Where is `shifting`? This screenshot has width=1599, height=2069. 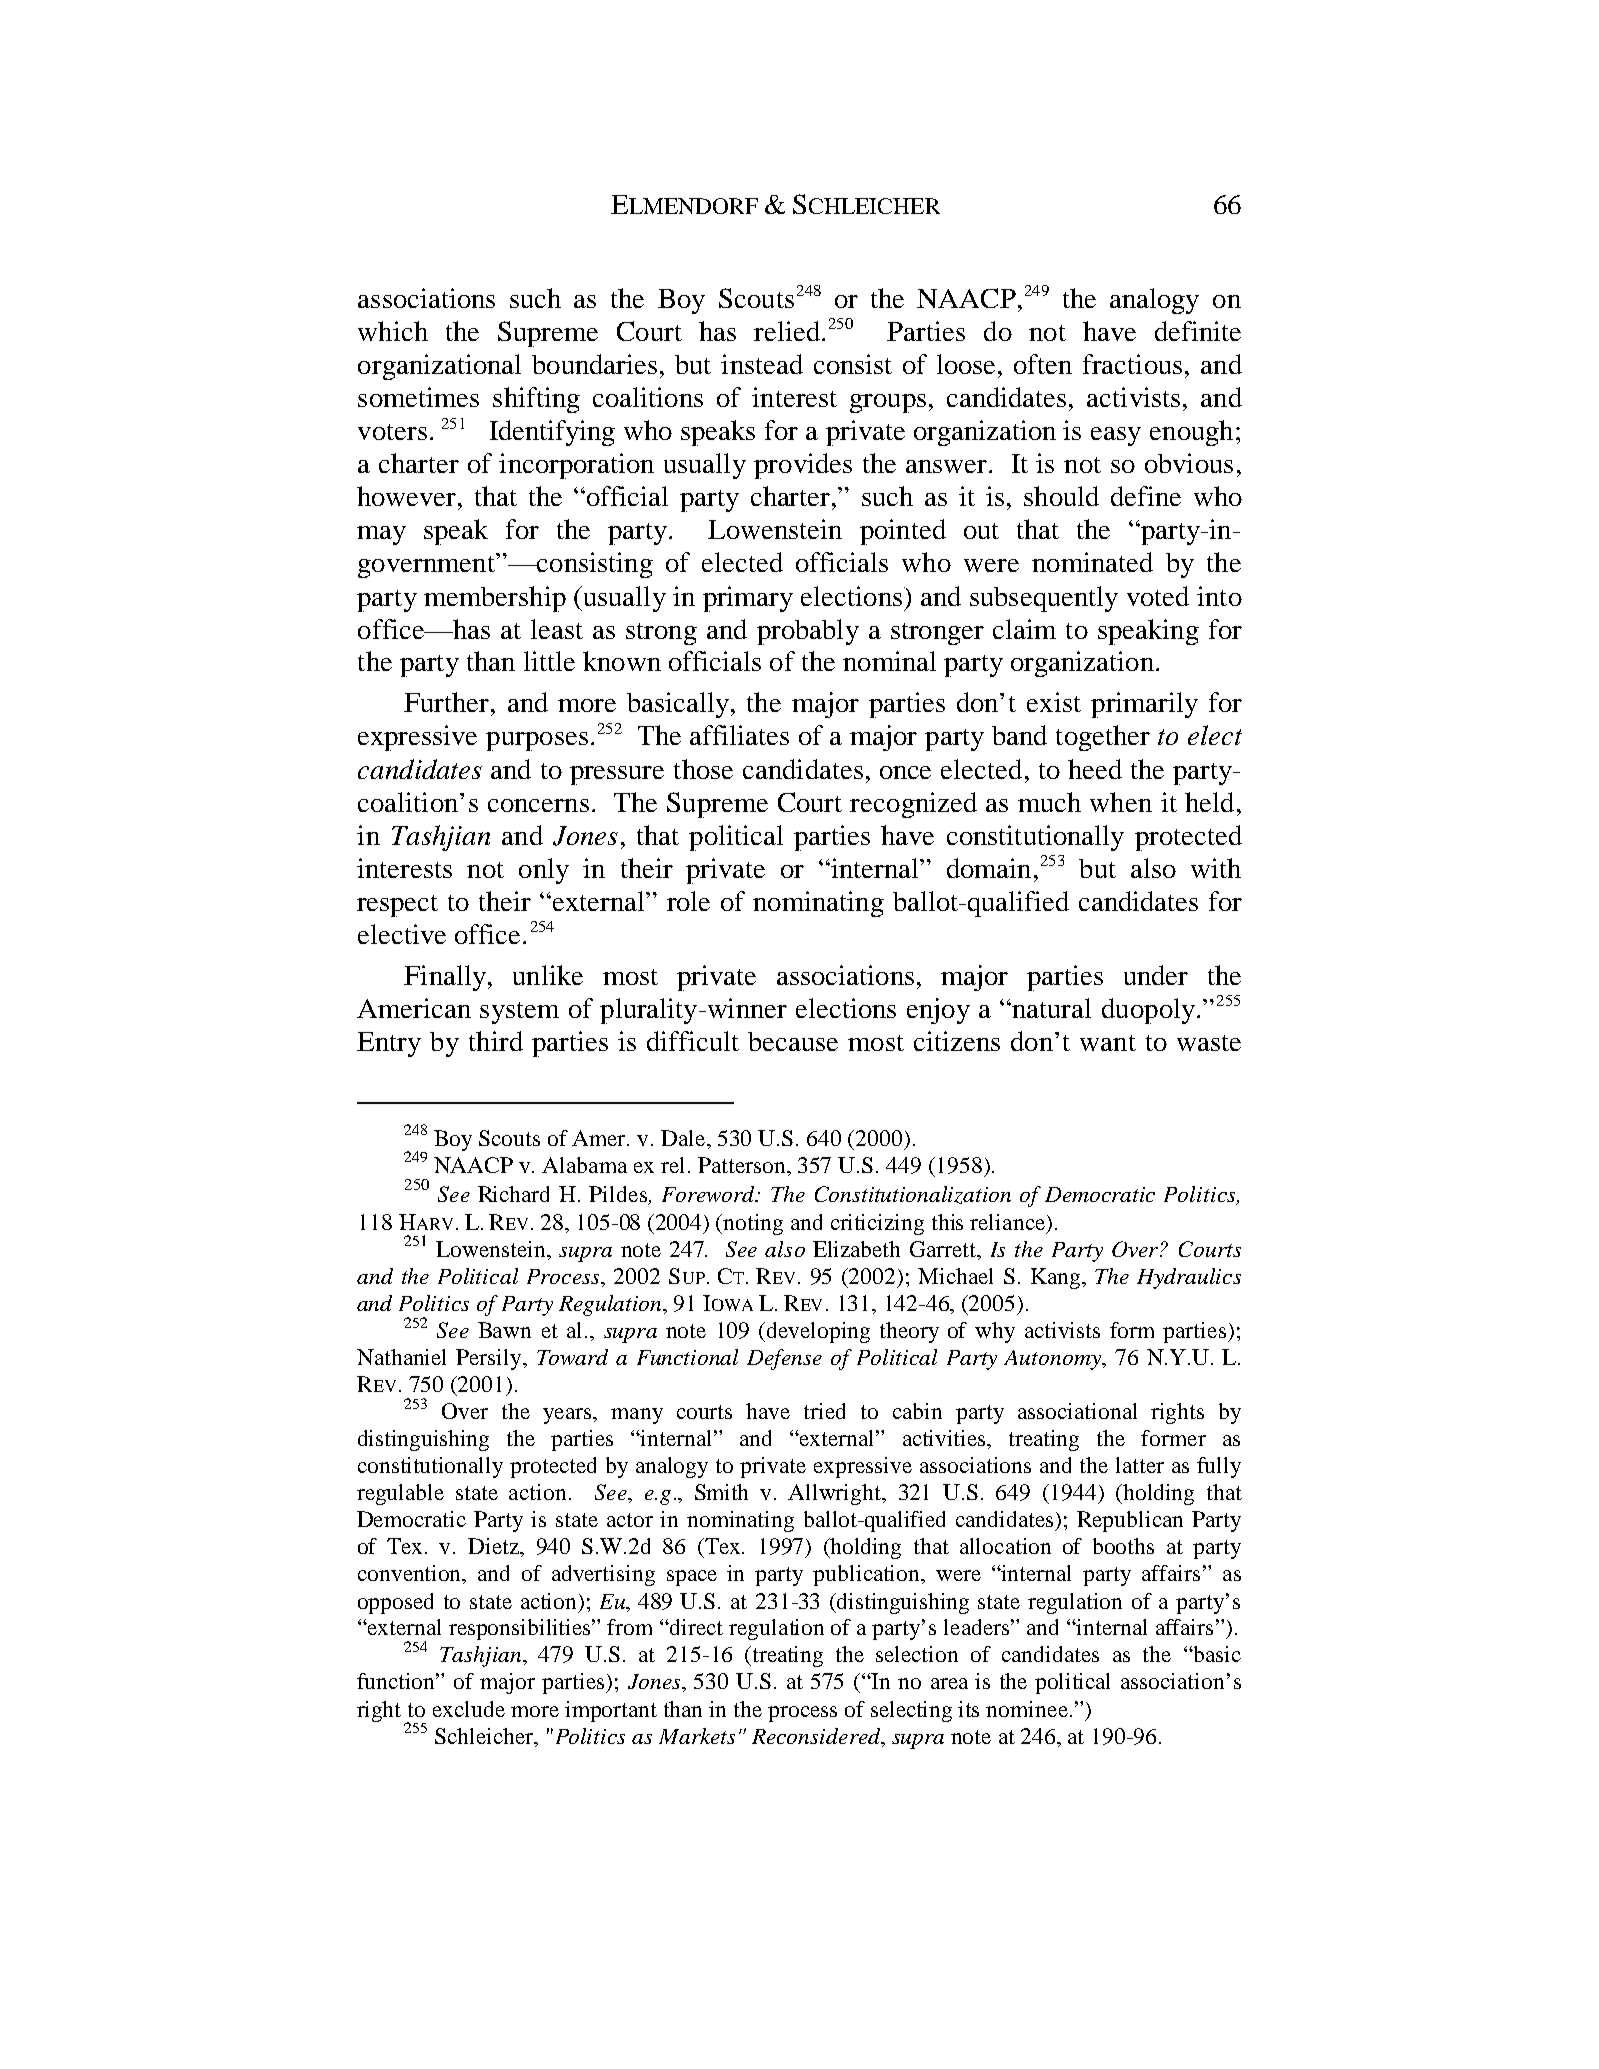
shifting is located at coordinates (536, 400).
